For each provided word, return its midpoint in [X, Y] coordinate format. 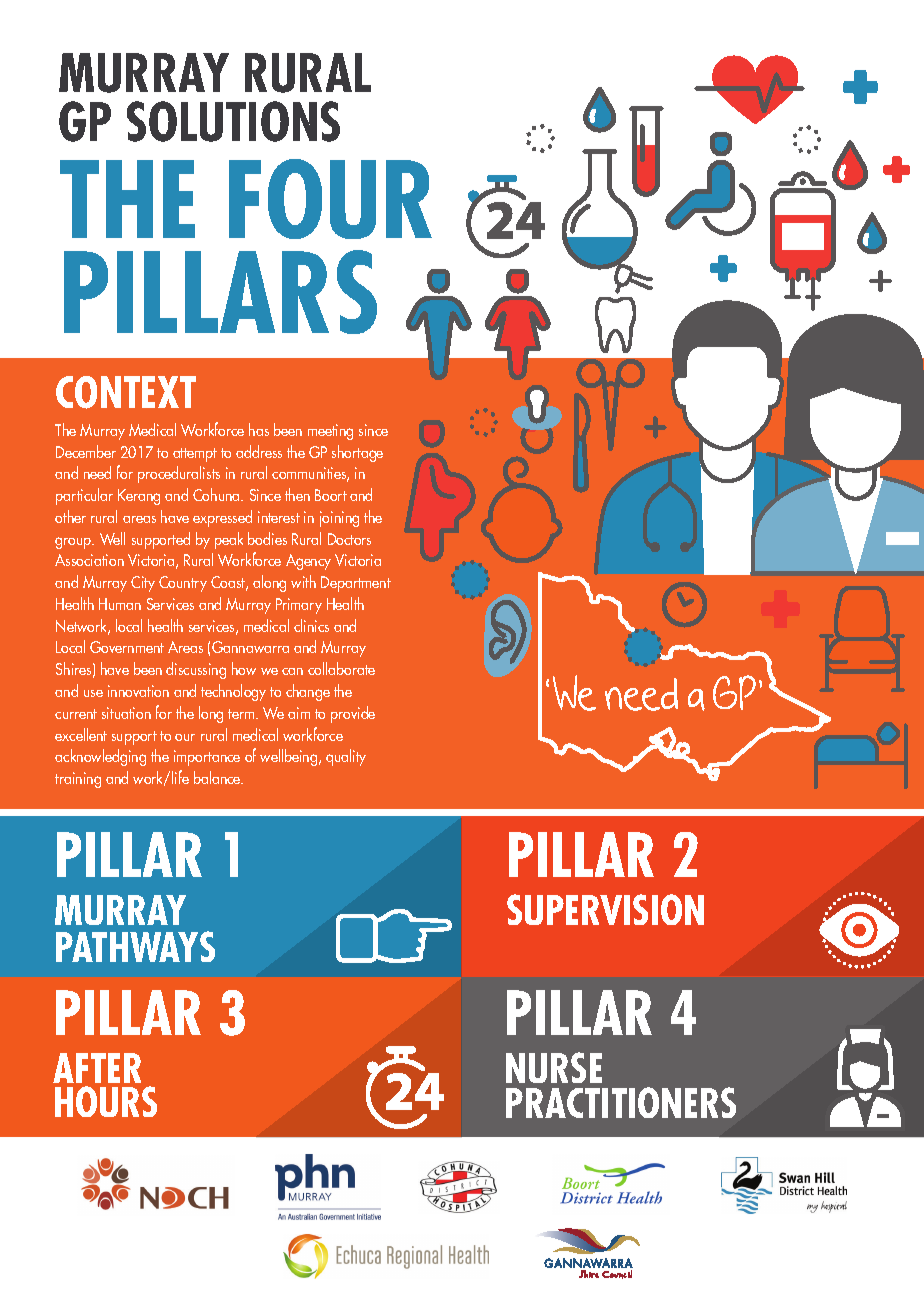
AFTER [97, 1068]
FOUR [330, 199]
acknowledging [100, 757]
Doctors [349, 539]
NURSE [554, 1067]
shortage [357, 453]
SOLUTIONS [233, 121]
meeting [330, 432]
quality [346, 757]
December [86, 451]
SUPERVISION [605, 909]
